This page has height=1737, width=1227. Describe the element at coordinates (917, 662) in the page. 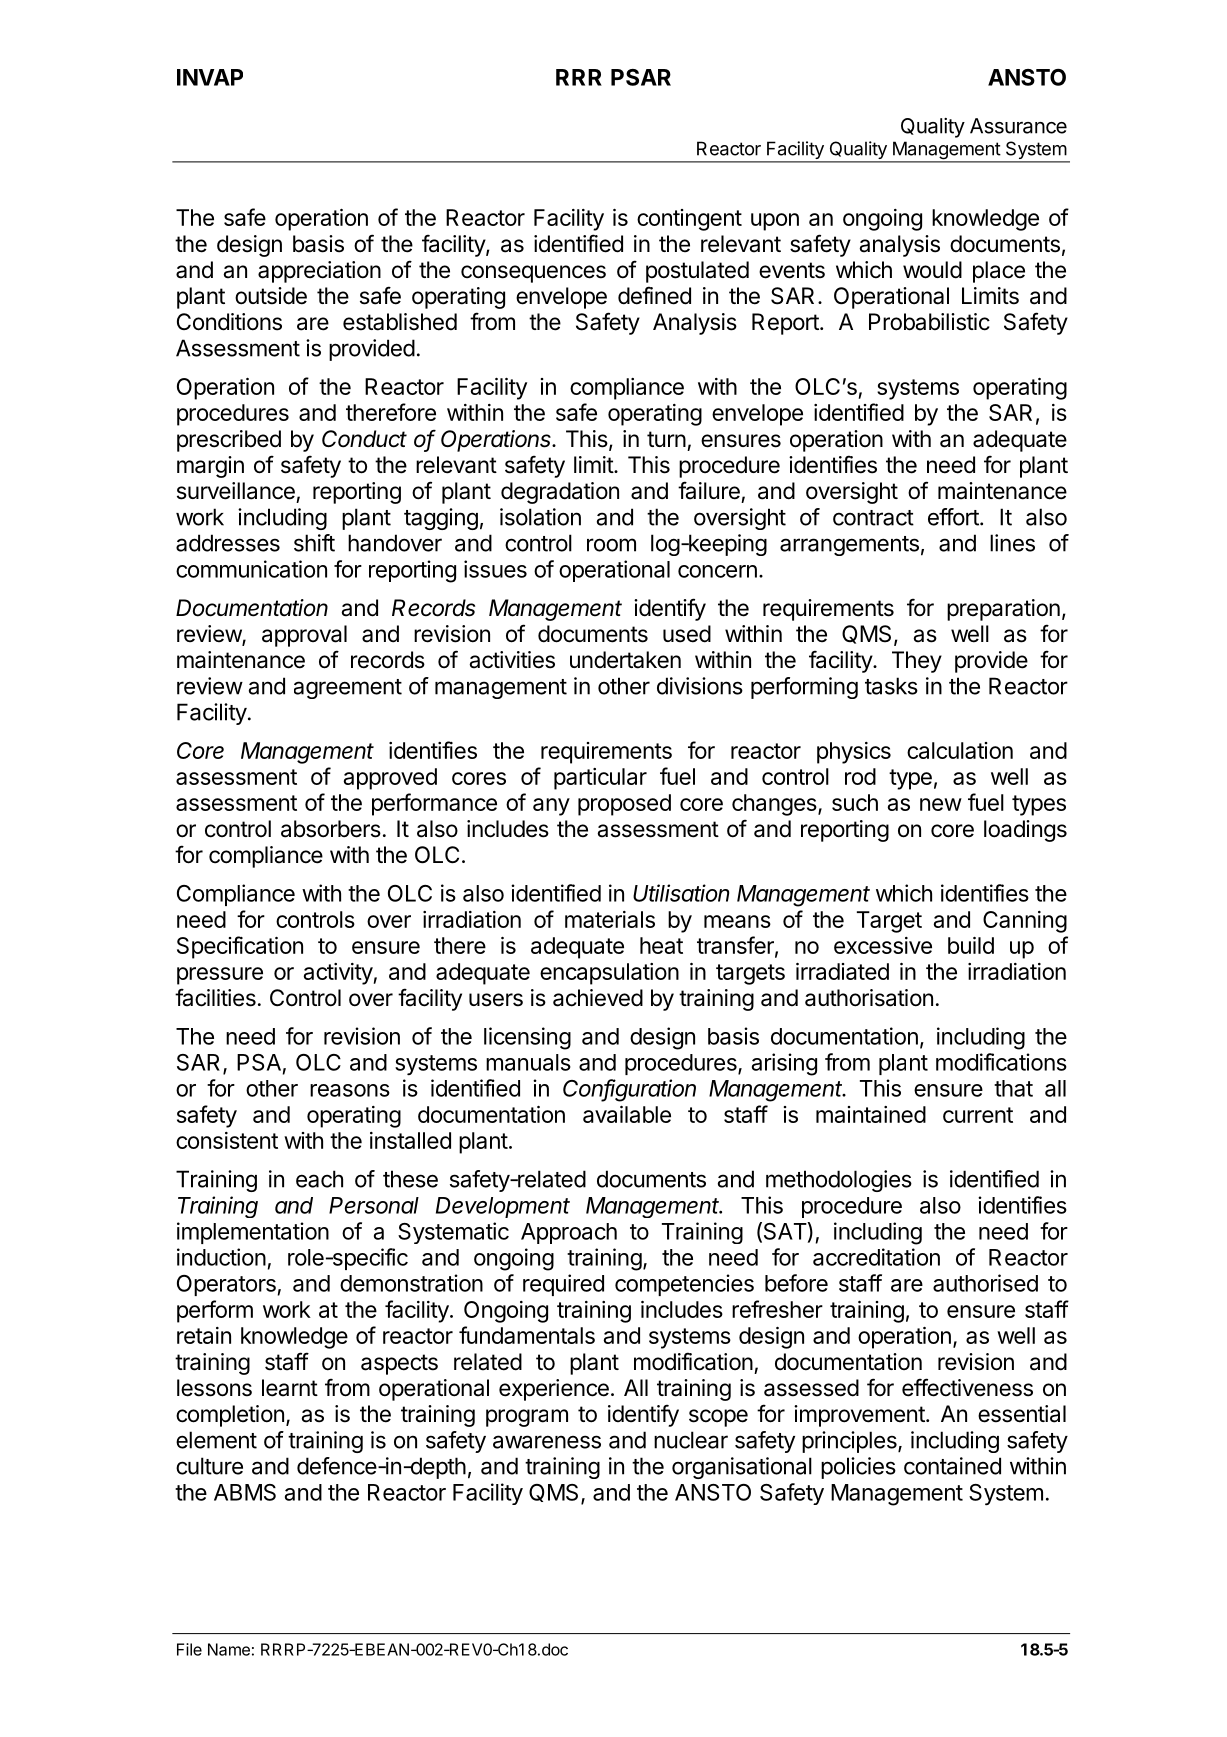

I see `They` at that location.
